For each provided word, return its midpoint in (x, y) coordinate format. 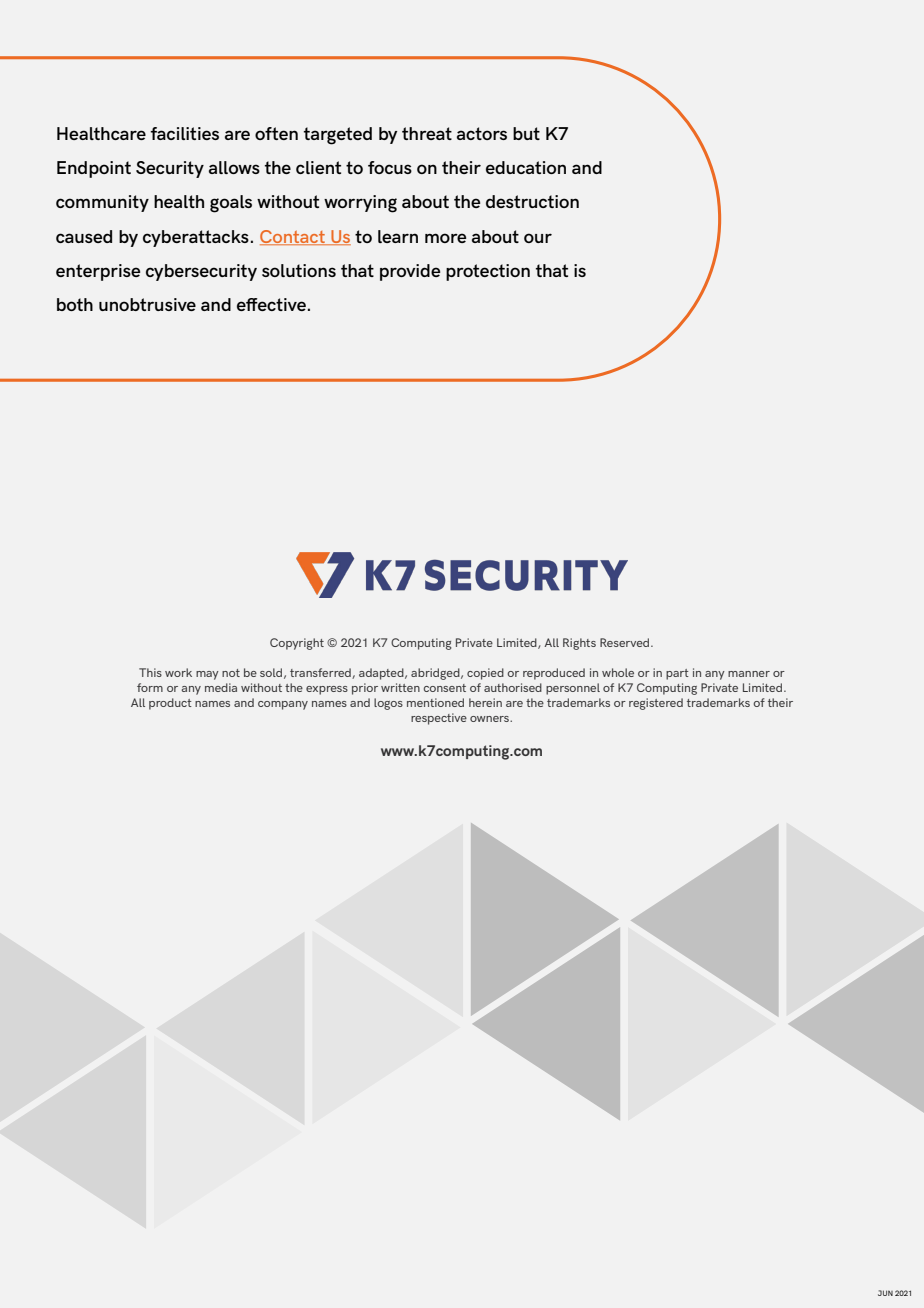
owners (490, 719)
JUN (885, 1293)
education (526, 167)
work (178, 672)
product (170, 704)
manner (749, 674)
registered (656, 704)
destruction (532, 201)
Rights (579, 644)
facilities (184, 133)
